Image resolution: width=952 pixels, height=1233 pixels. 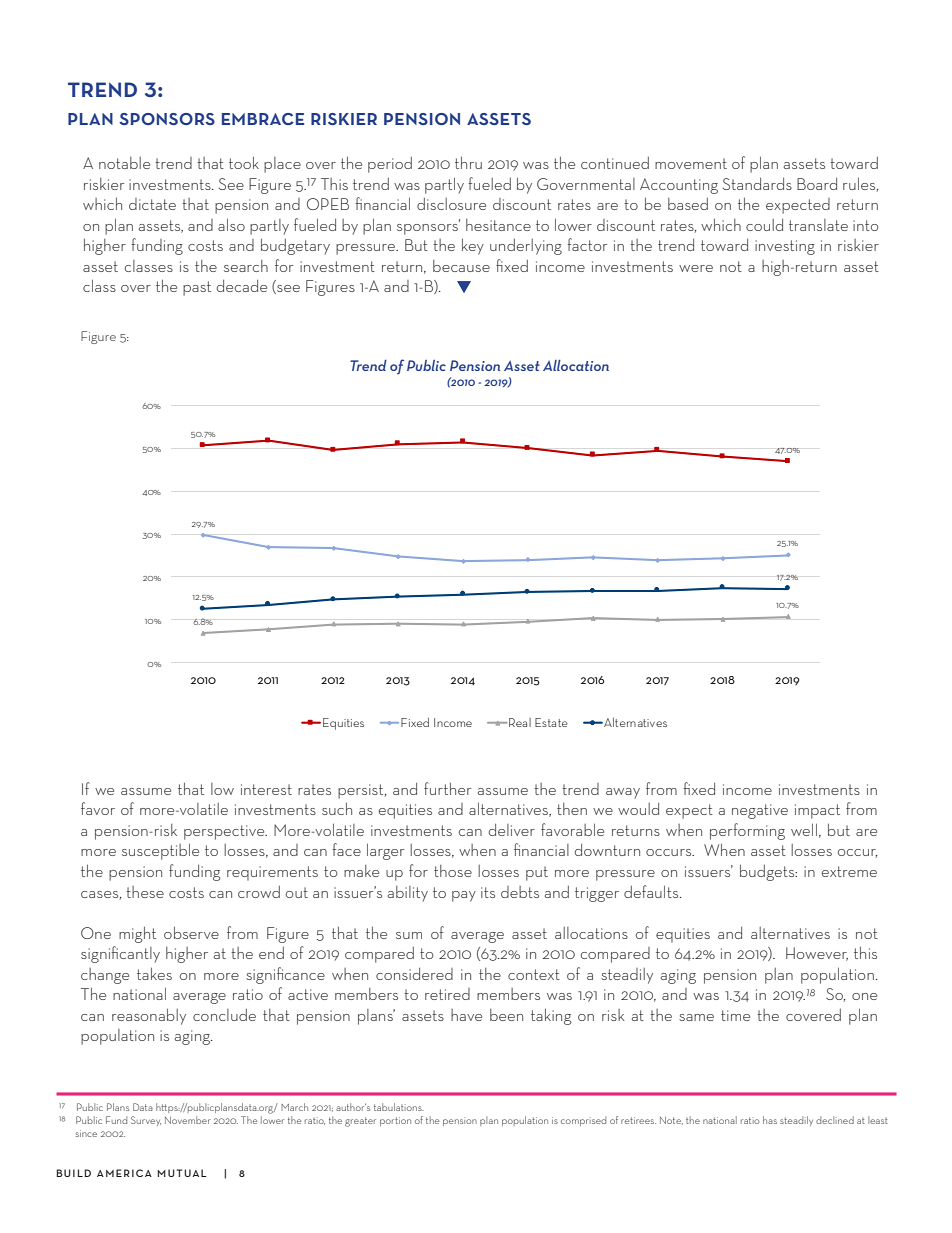 What do you see at coordinates (266, 789) in the screenshot?
I see `interest` at bounding box center [266, 789].
